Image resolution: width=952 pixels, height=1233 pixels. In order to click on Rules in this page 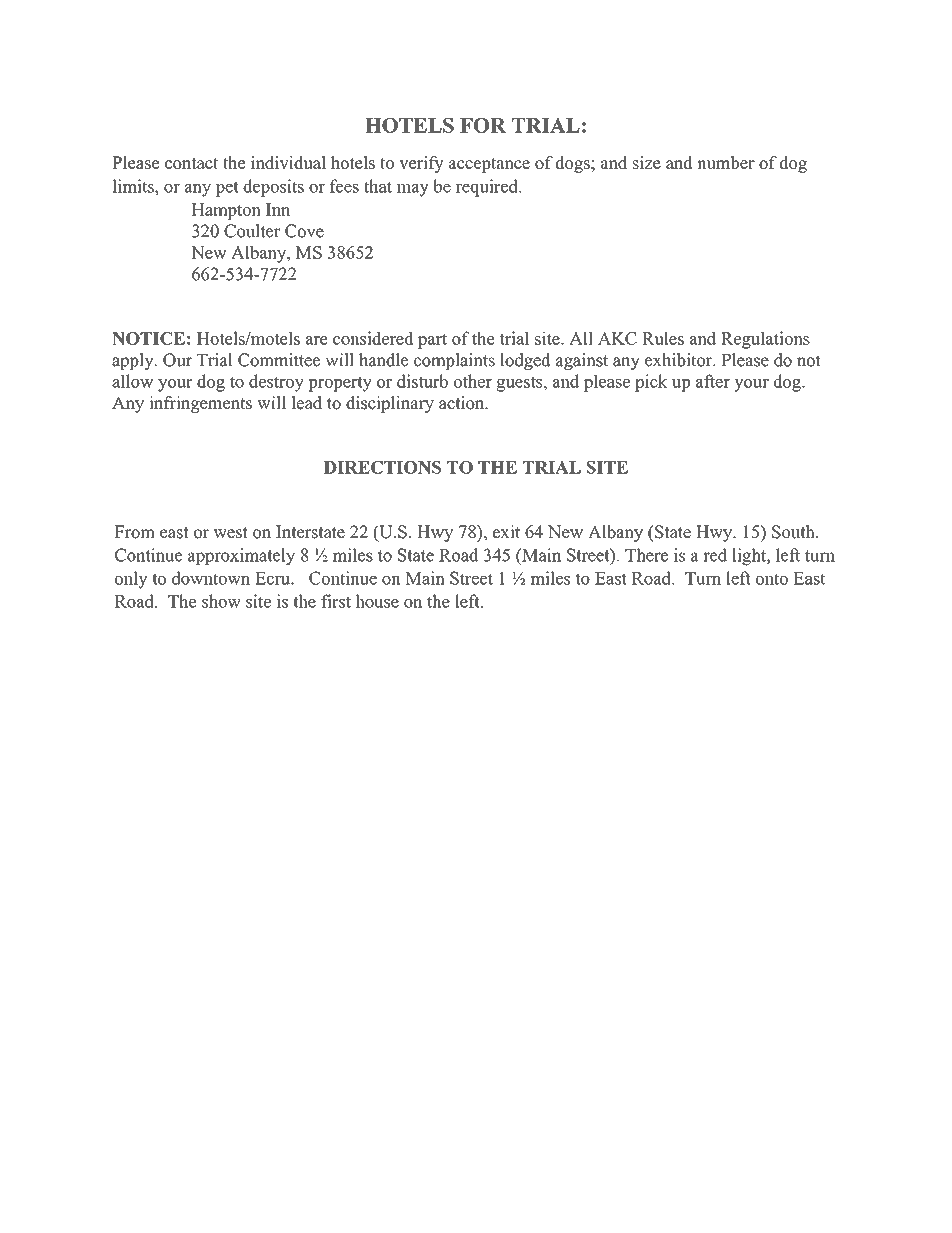, I will do `click(663, 338)`.
